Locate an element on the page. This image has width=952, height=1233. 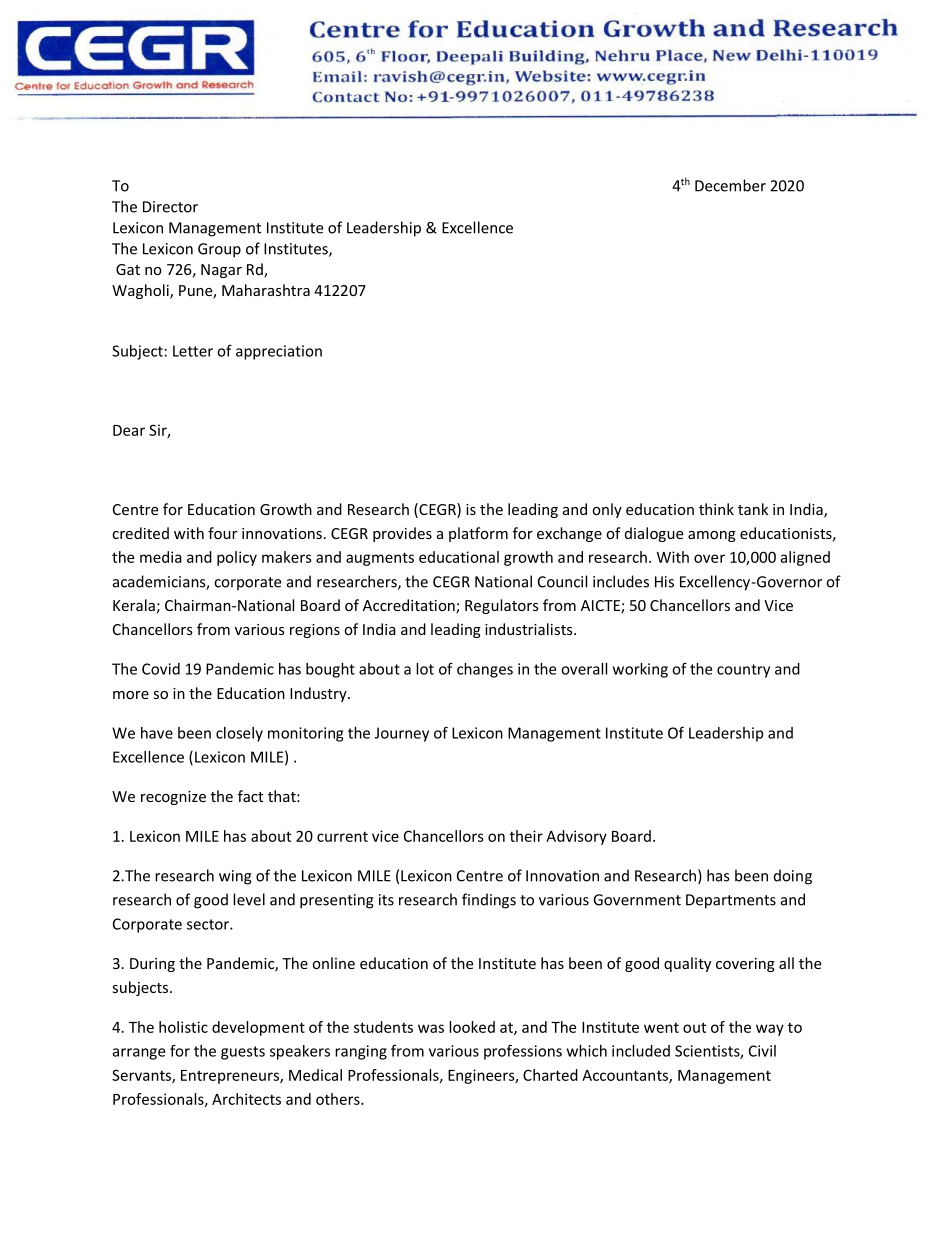
Maharashtra is located at coordinates (266, 290).
